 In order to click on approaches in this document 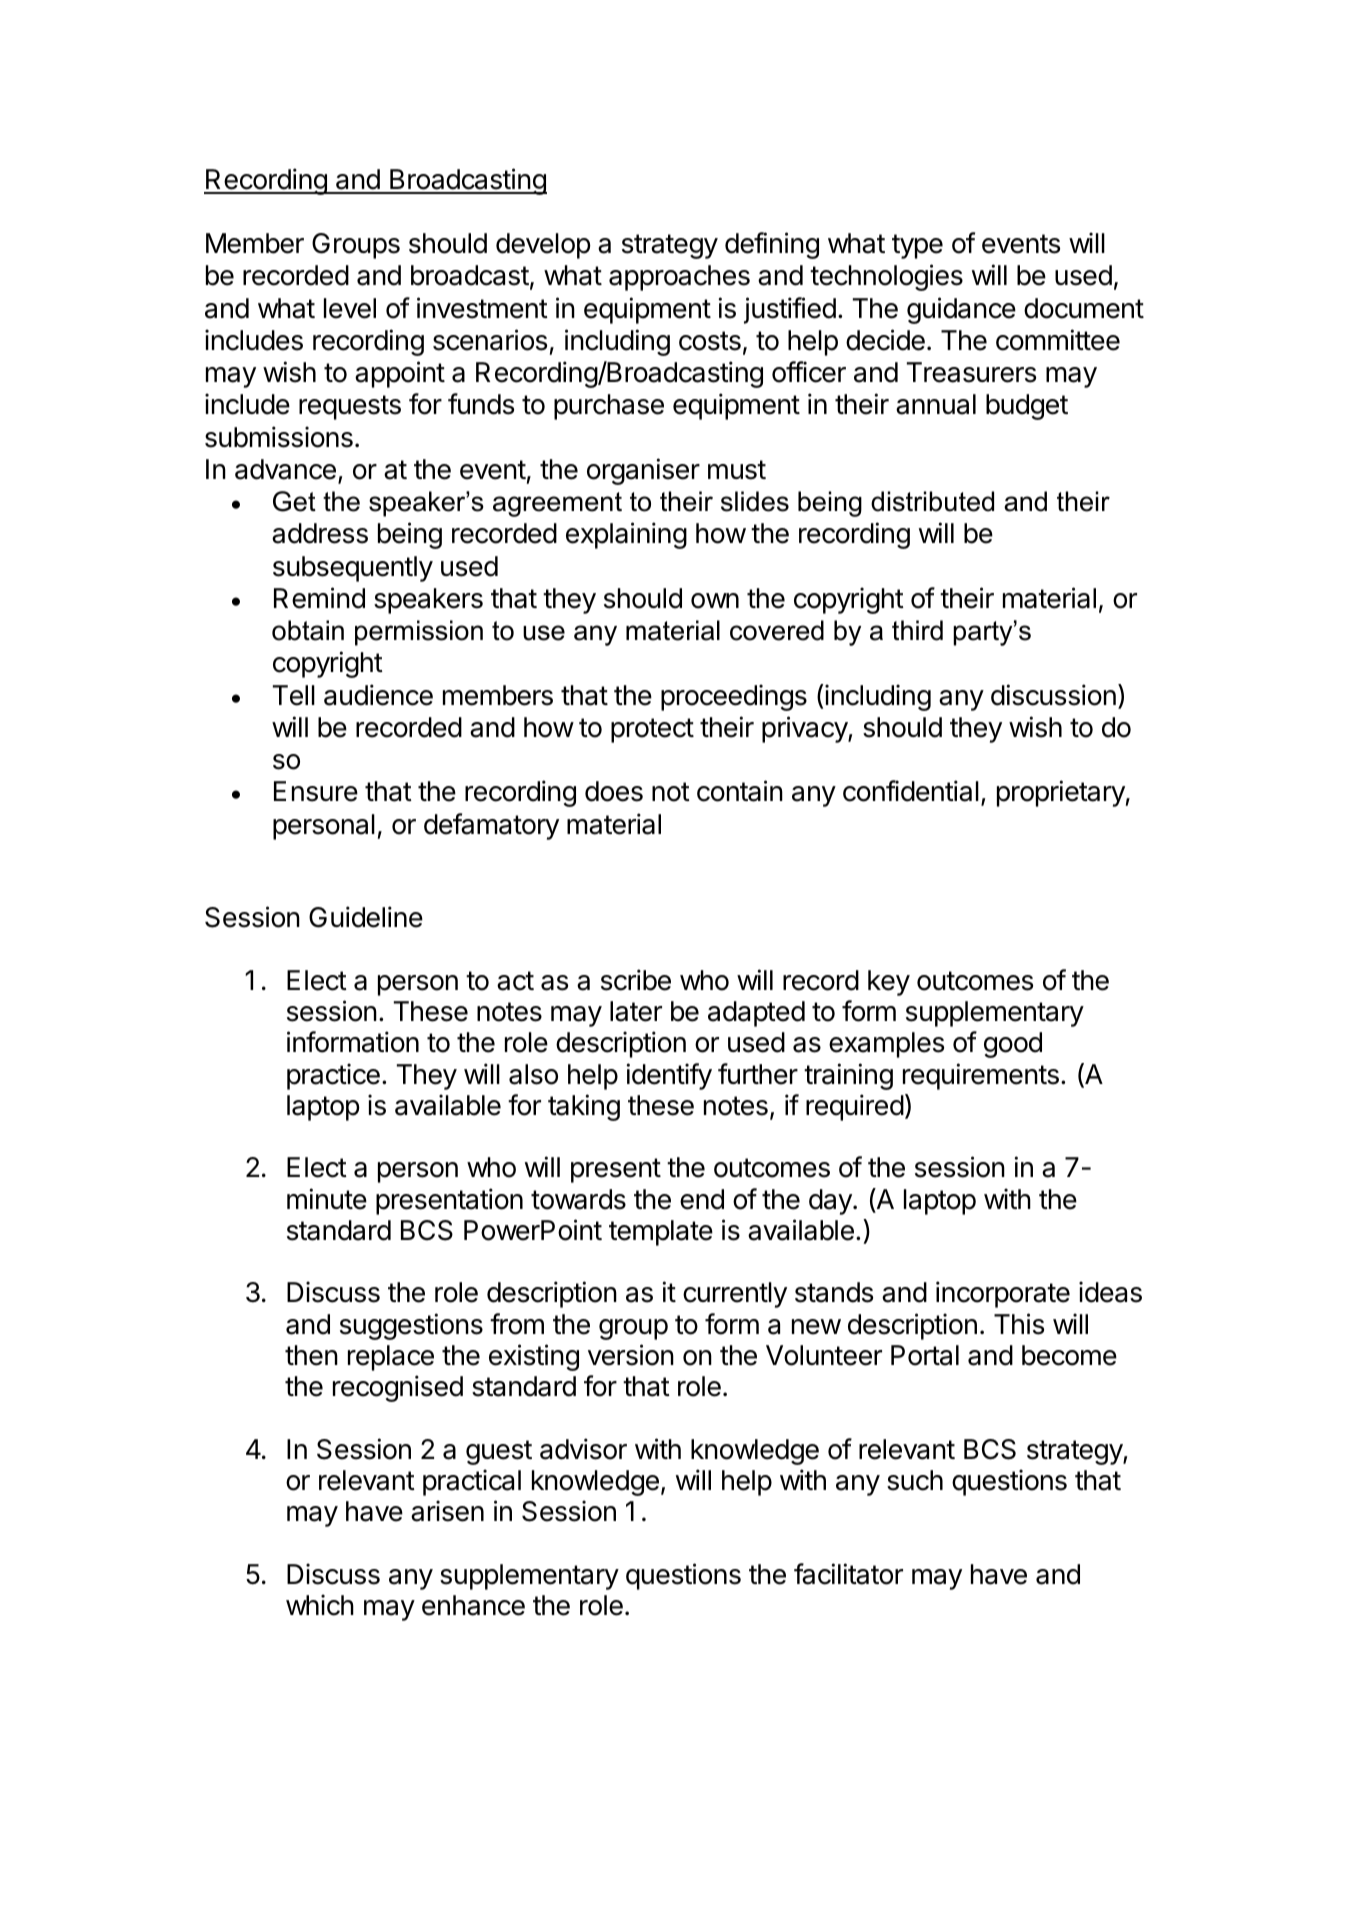, I will do `click(679, 278)`.
